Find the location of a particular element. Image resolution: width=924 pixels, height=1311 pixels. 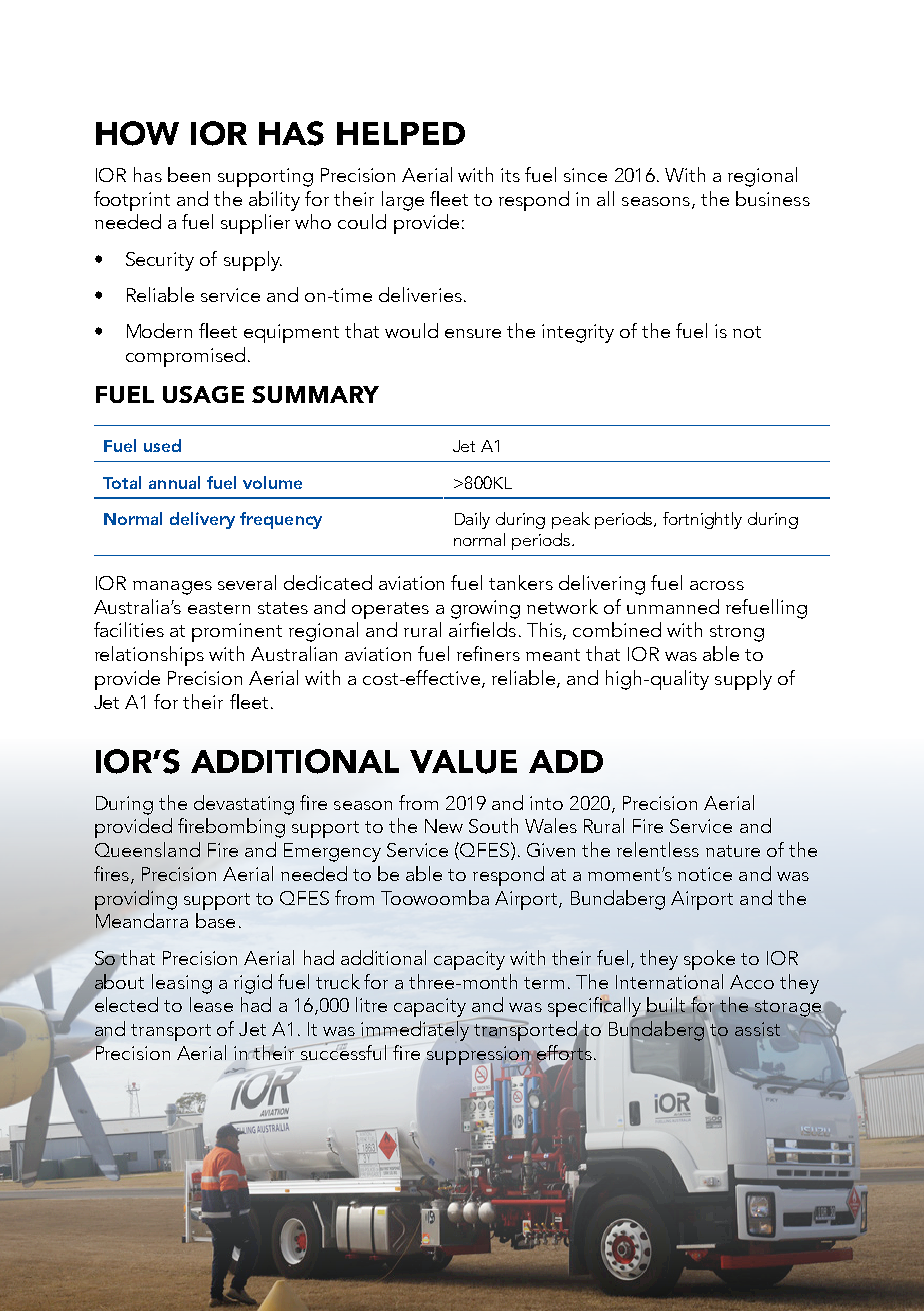

HELPED is located at coordinates (401, 133).
